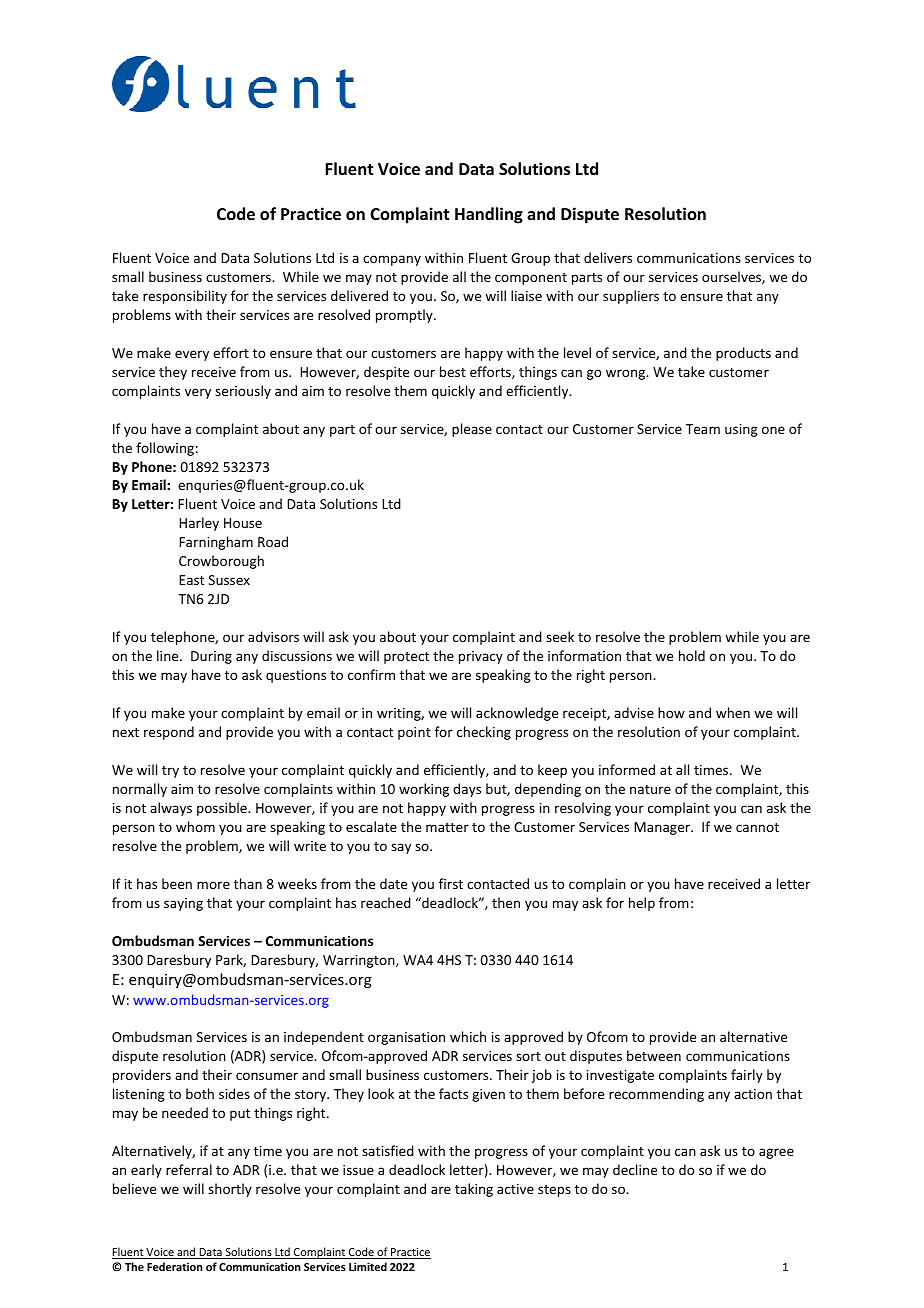  Describe the element at coordinates (175, 1266) in the screenshot. I see `Federation` at that location.
